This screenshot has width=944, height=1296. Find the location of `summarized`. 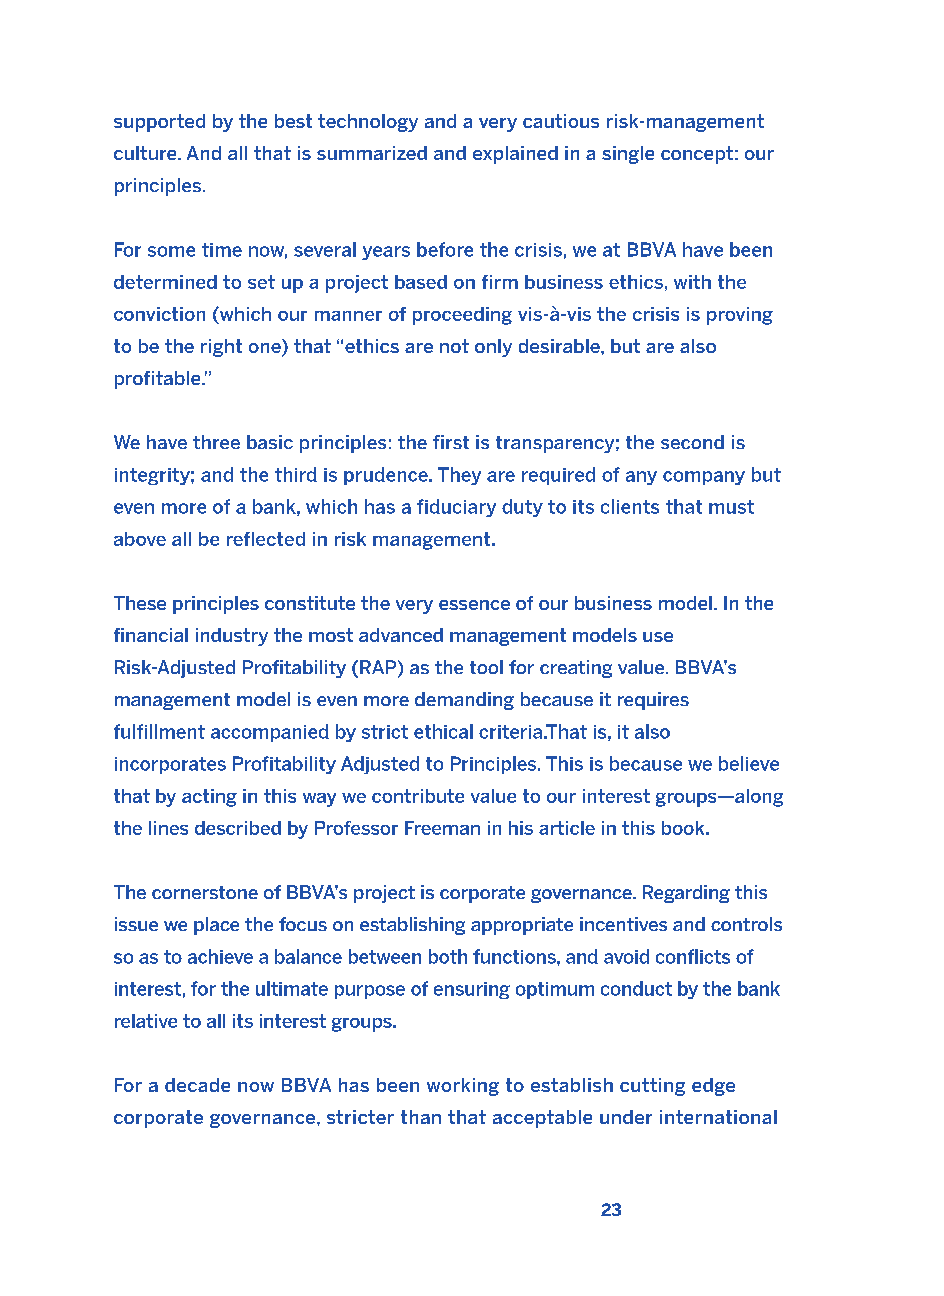

summarized is located at coordinates (372, 153).
